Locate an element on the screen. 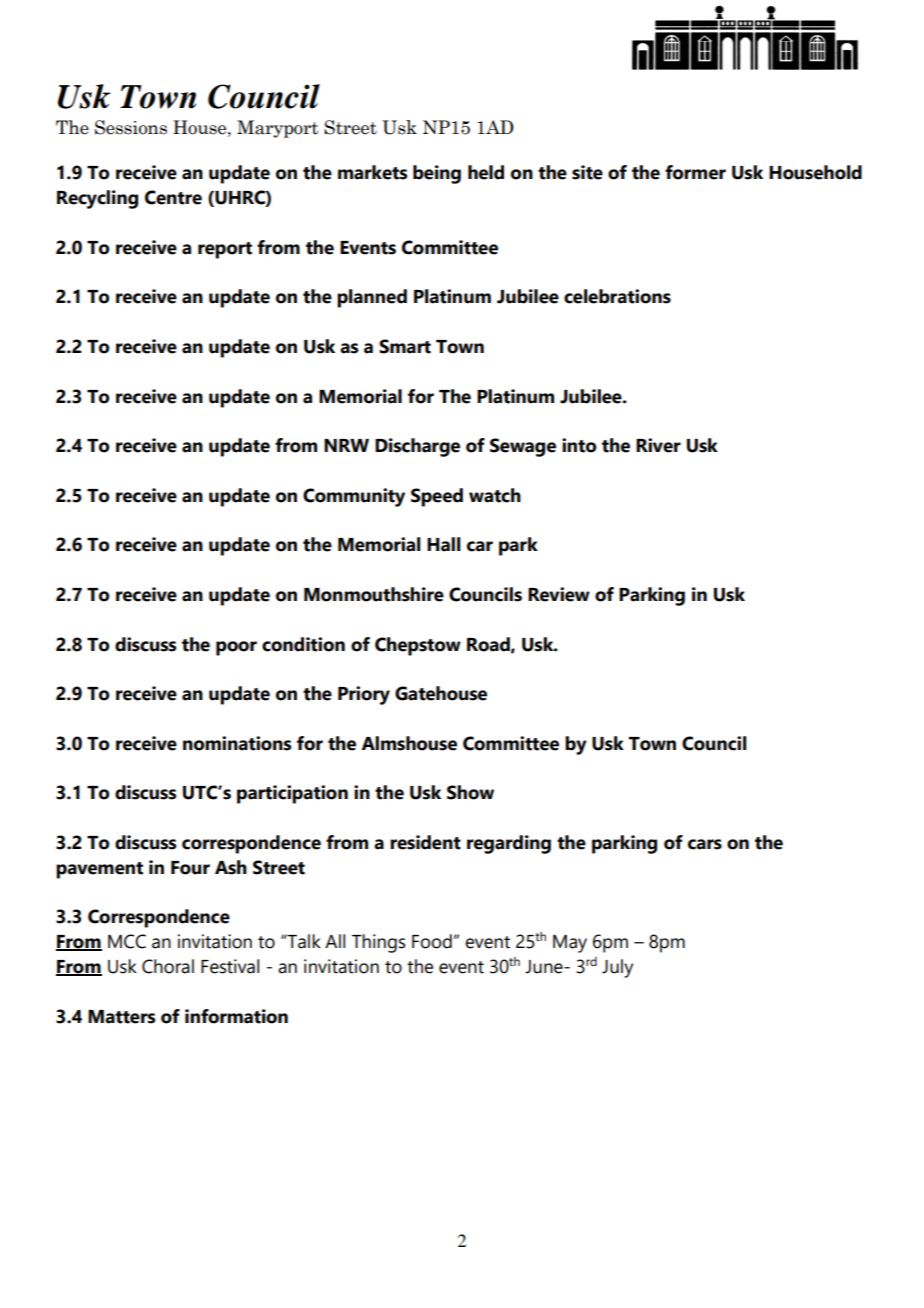 The image size is (924, 1308). condition is located at coordinates (303, 644).
